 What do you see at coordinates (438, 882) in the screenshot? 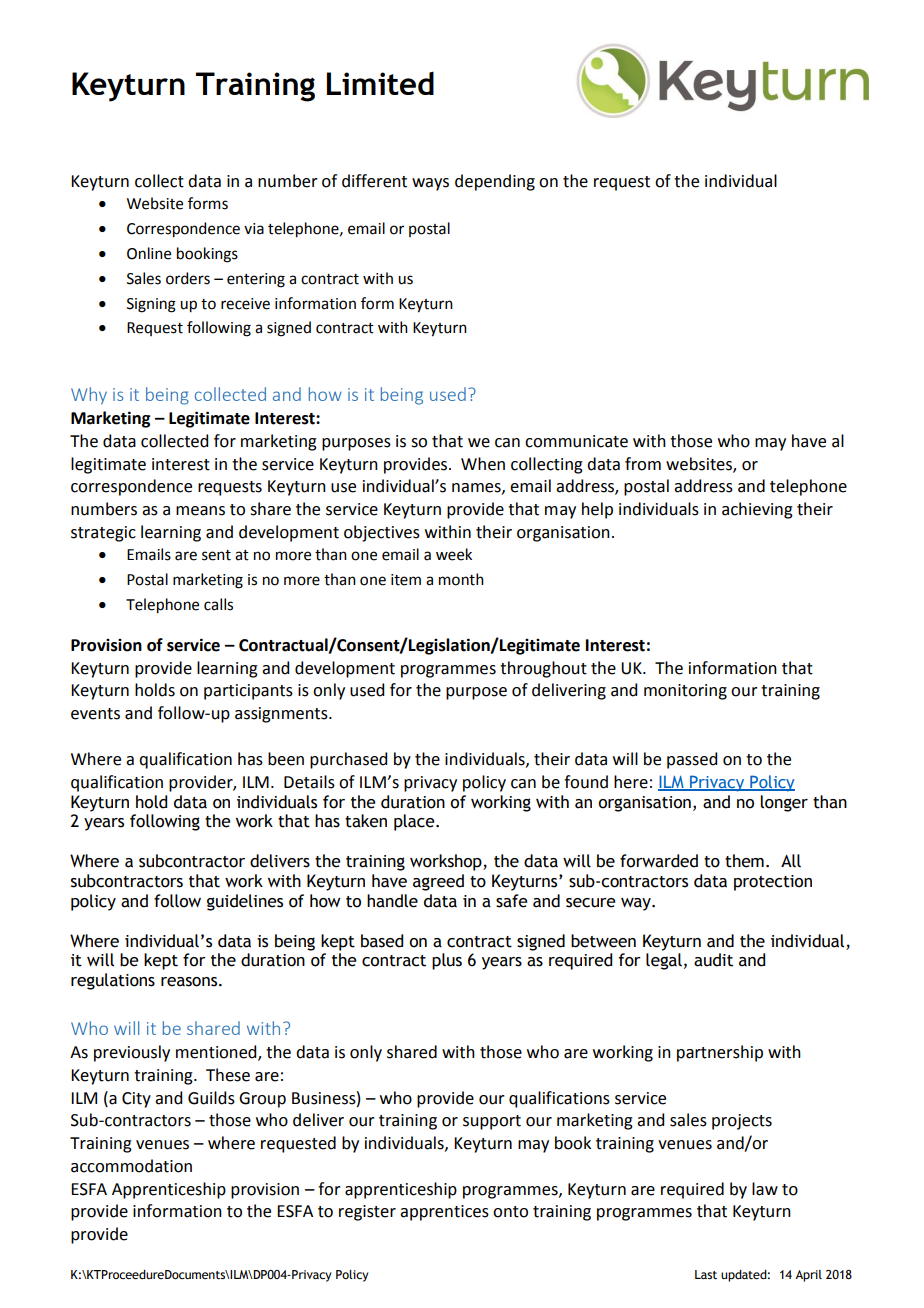
I see `agreed` at bounding box center [438, 882].
